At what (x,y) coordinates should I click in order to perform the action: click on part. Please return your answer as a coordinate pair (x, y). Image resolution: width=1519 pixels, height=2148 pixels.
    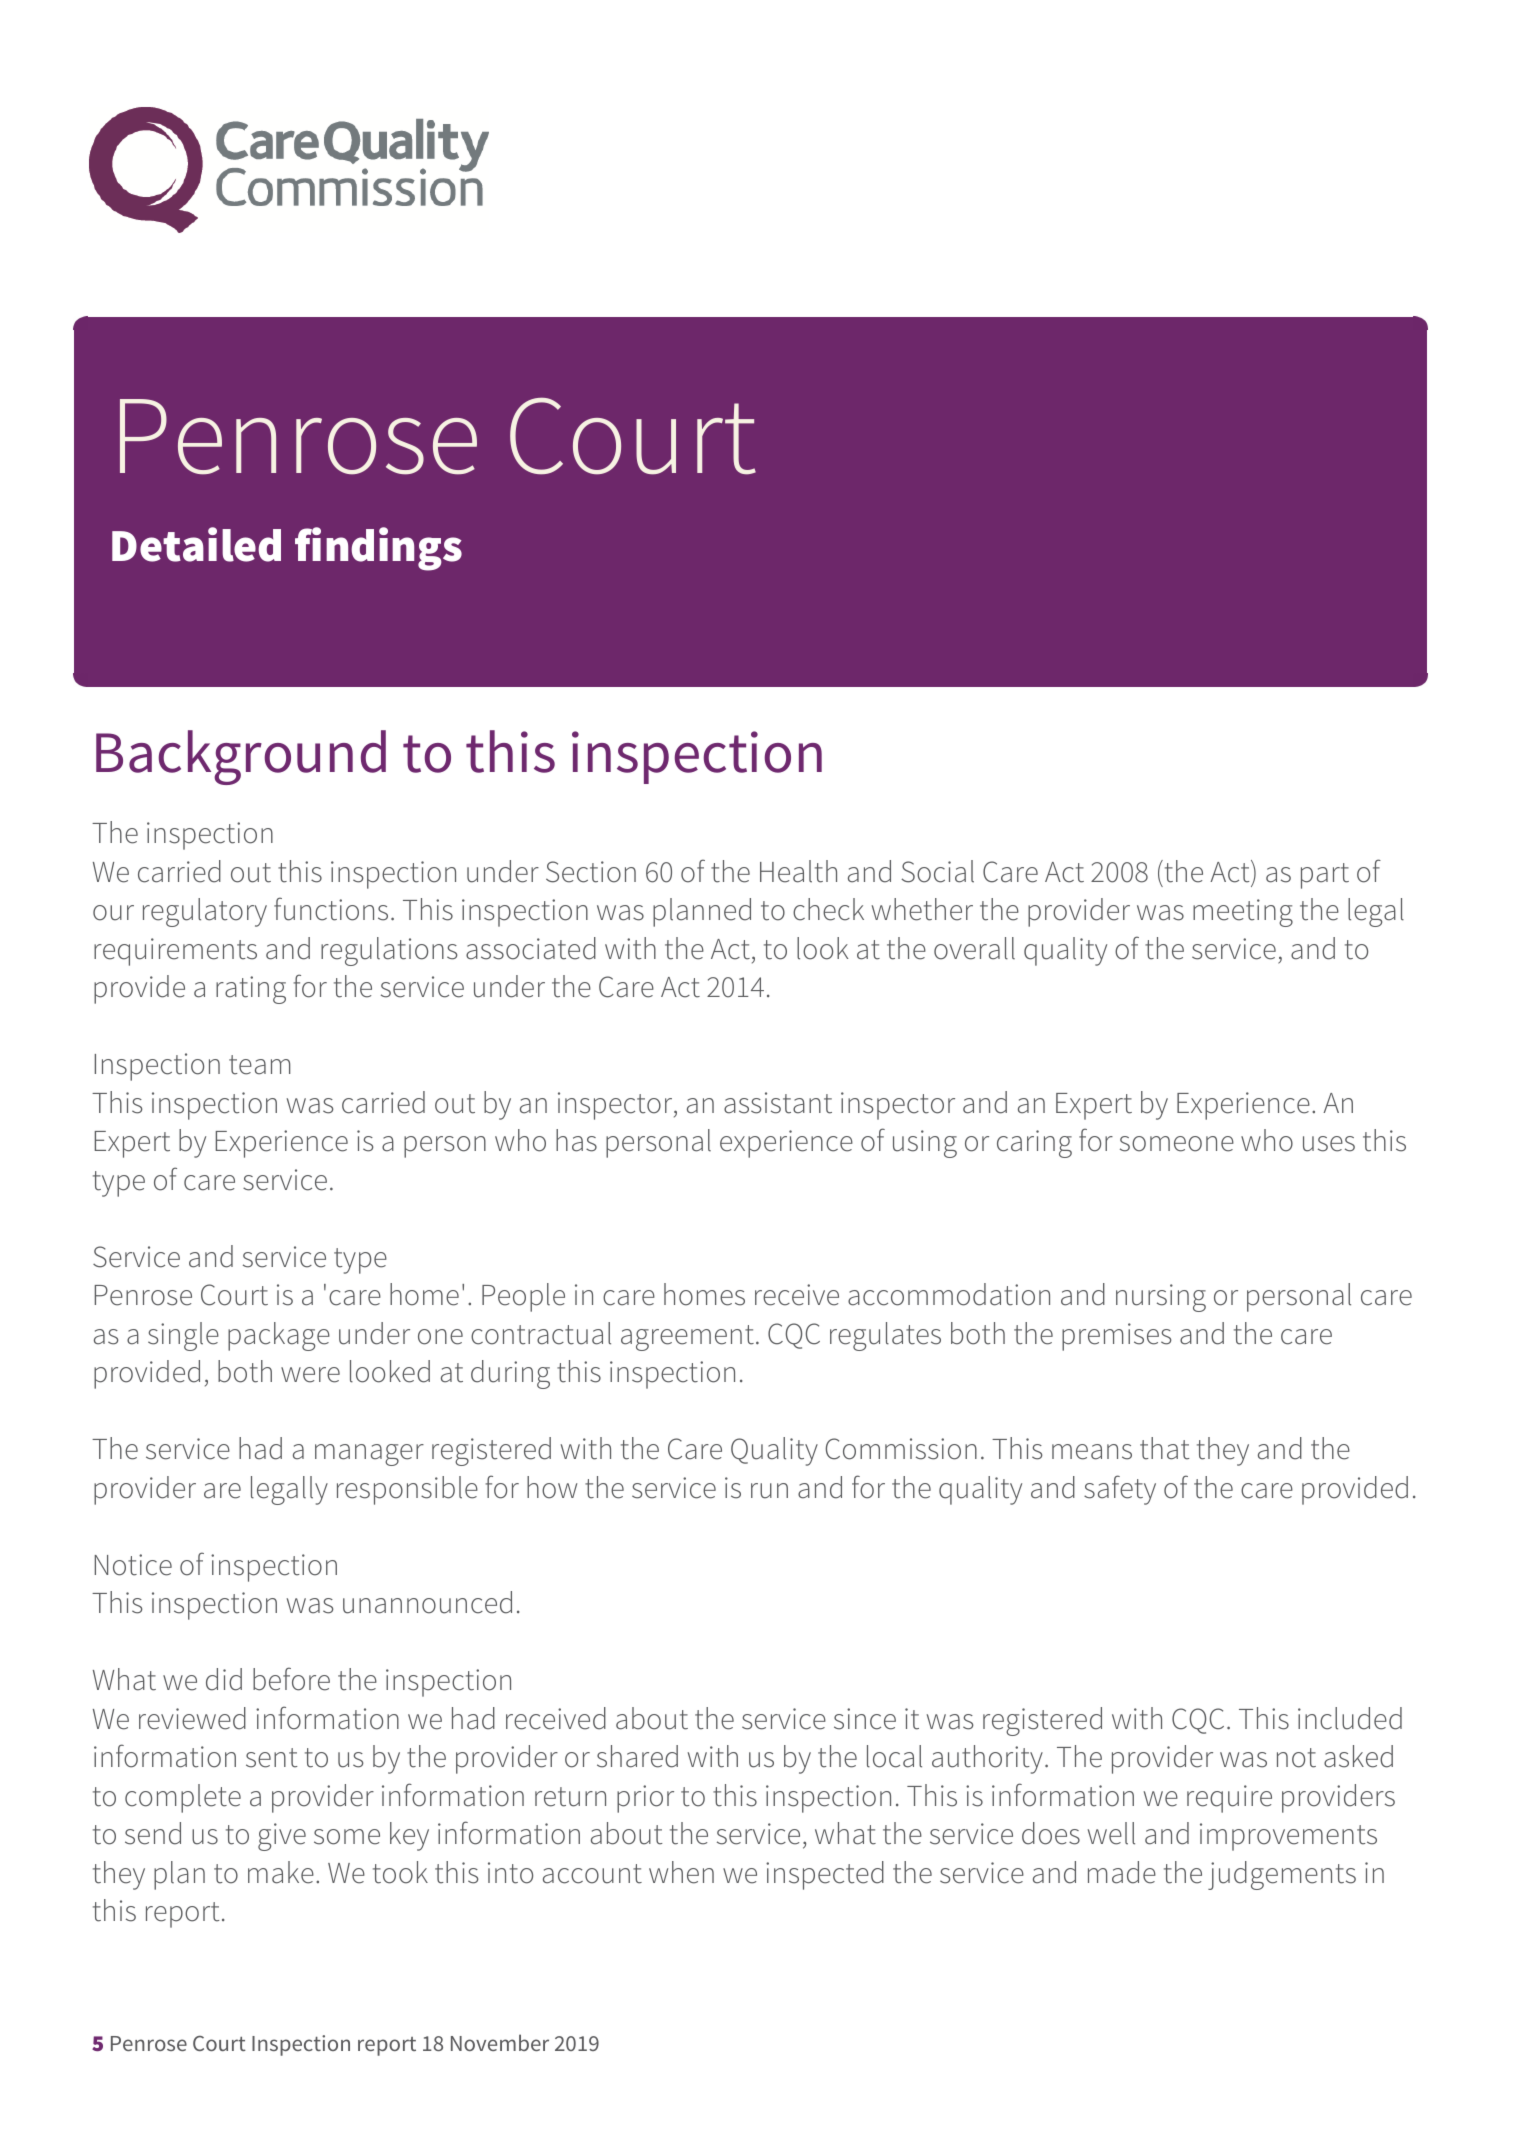
    Looking at the image, I should click on (1325, 876).
